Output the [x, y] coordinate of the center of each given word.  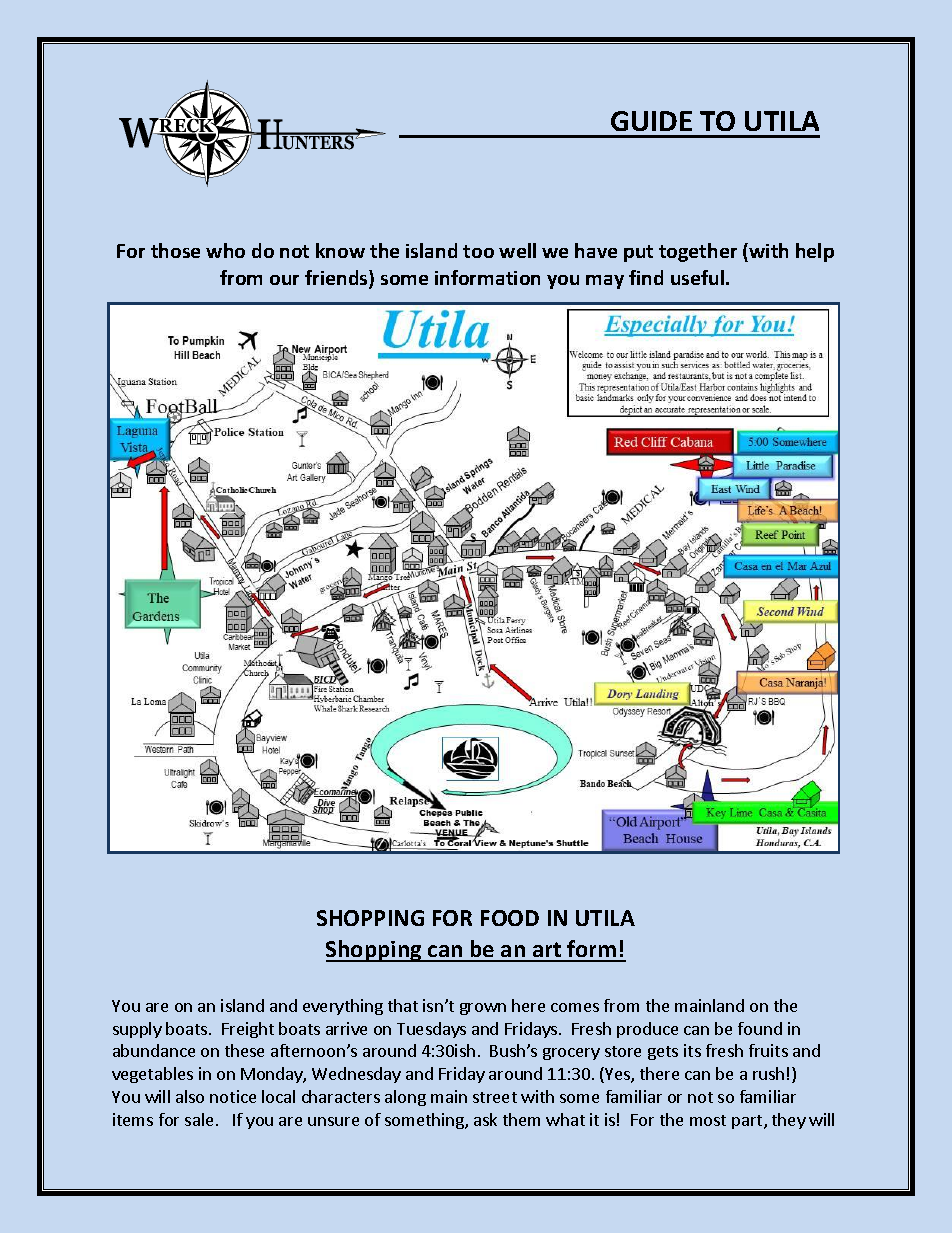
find [646, 277]
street [495, 1097]
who [225, 250]
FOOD [510, 918]
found [760, 1028]
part [748, 1122]
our [284, 280]
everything [343, 1007]
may [605, 282]
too [478, 251]
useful [699, 277]
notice [233, 1096]
